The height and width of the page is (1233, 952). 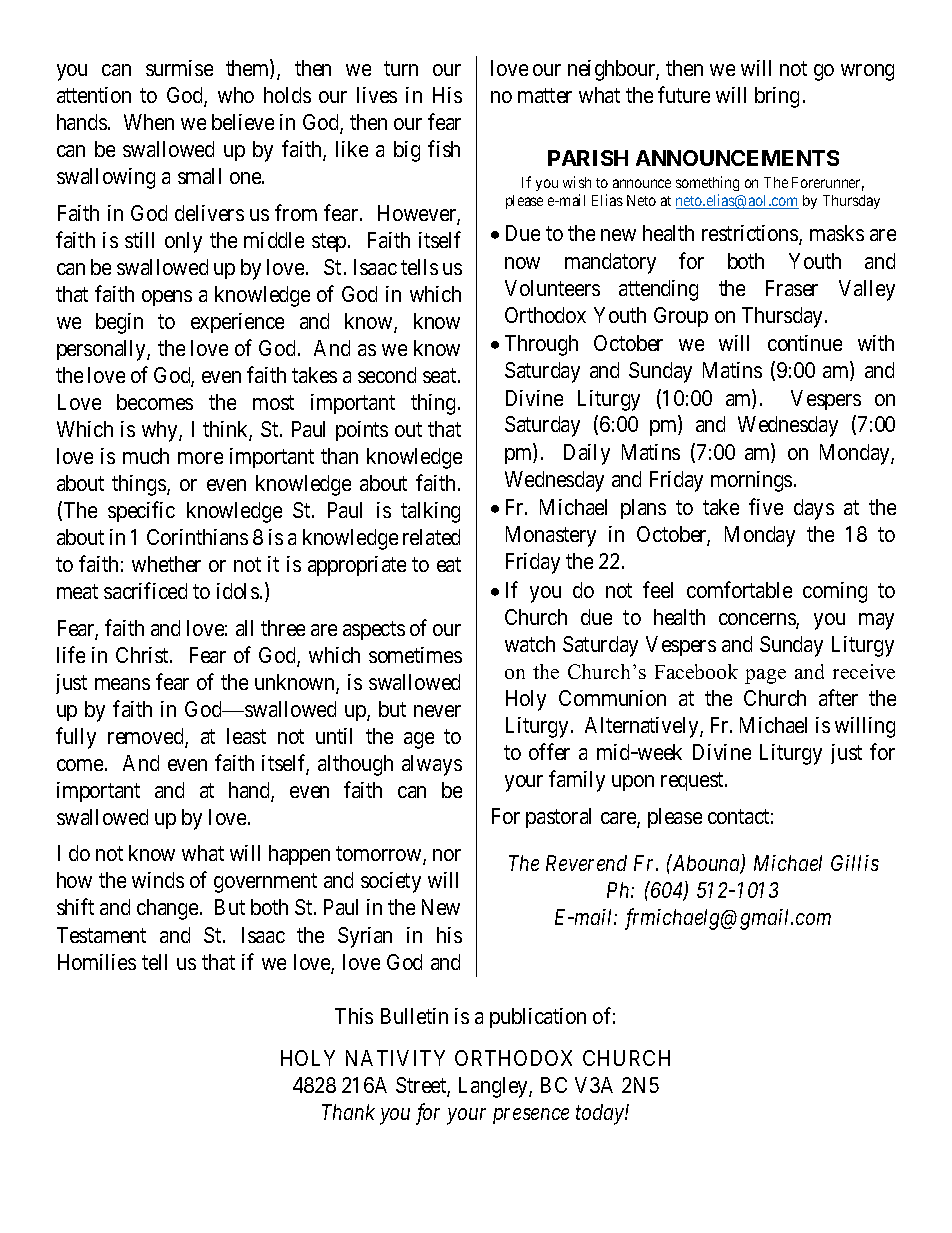 I want to click on matter, so click(x=545, y=95).
